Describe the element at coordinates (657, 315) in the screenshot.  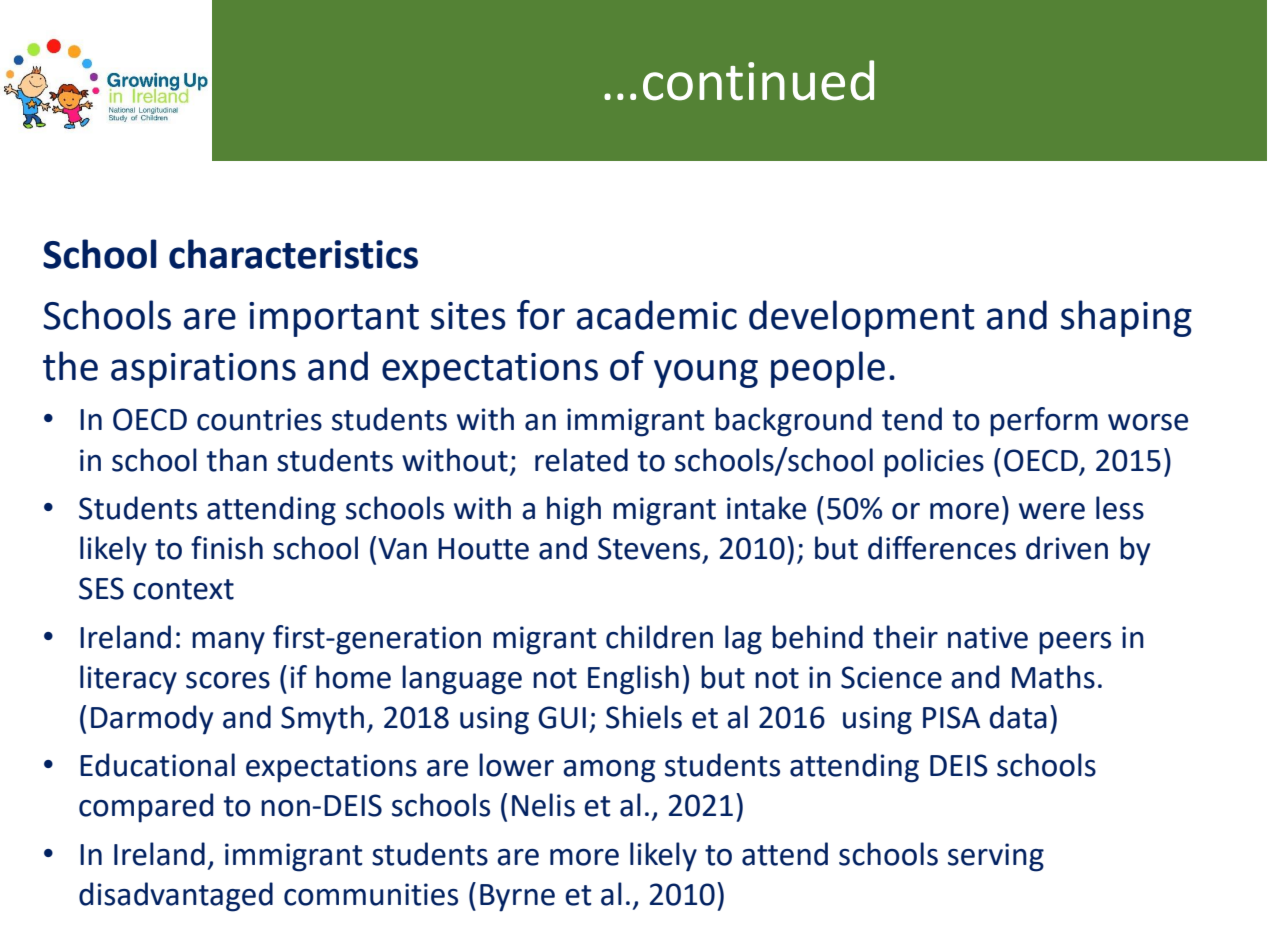
I see `academic` at that location.
